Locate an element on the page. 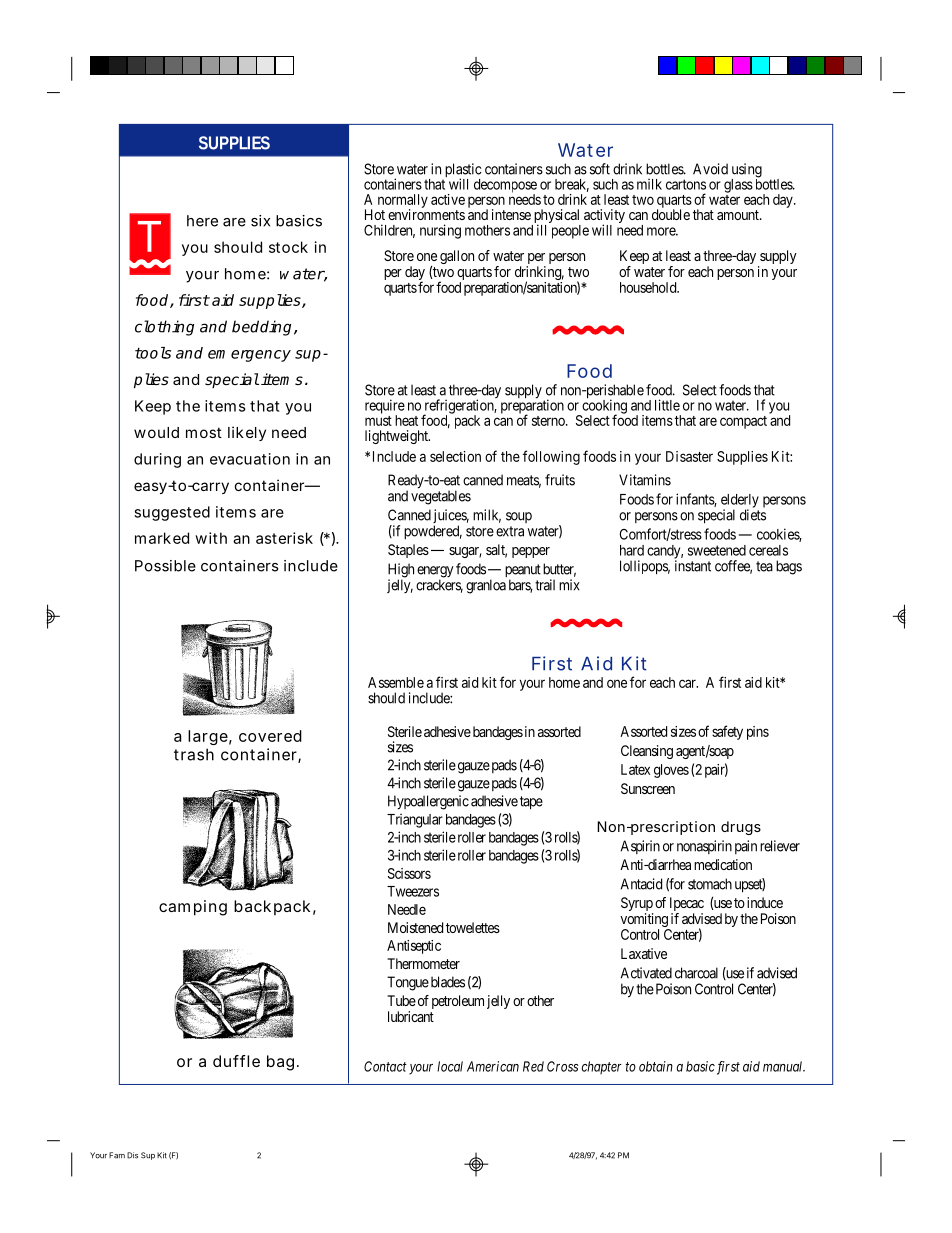 The height and width of the page is (1233, 952). covered is located at coordinates (270, 736).
